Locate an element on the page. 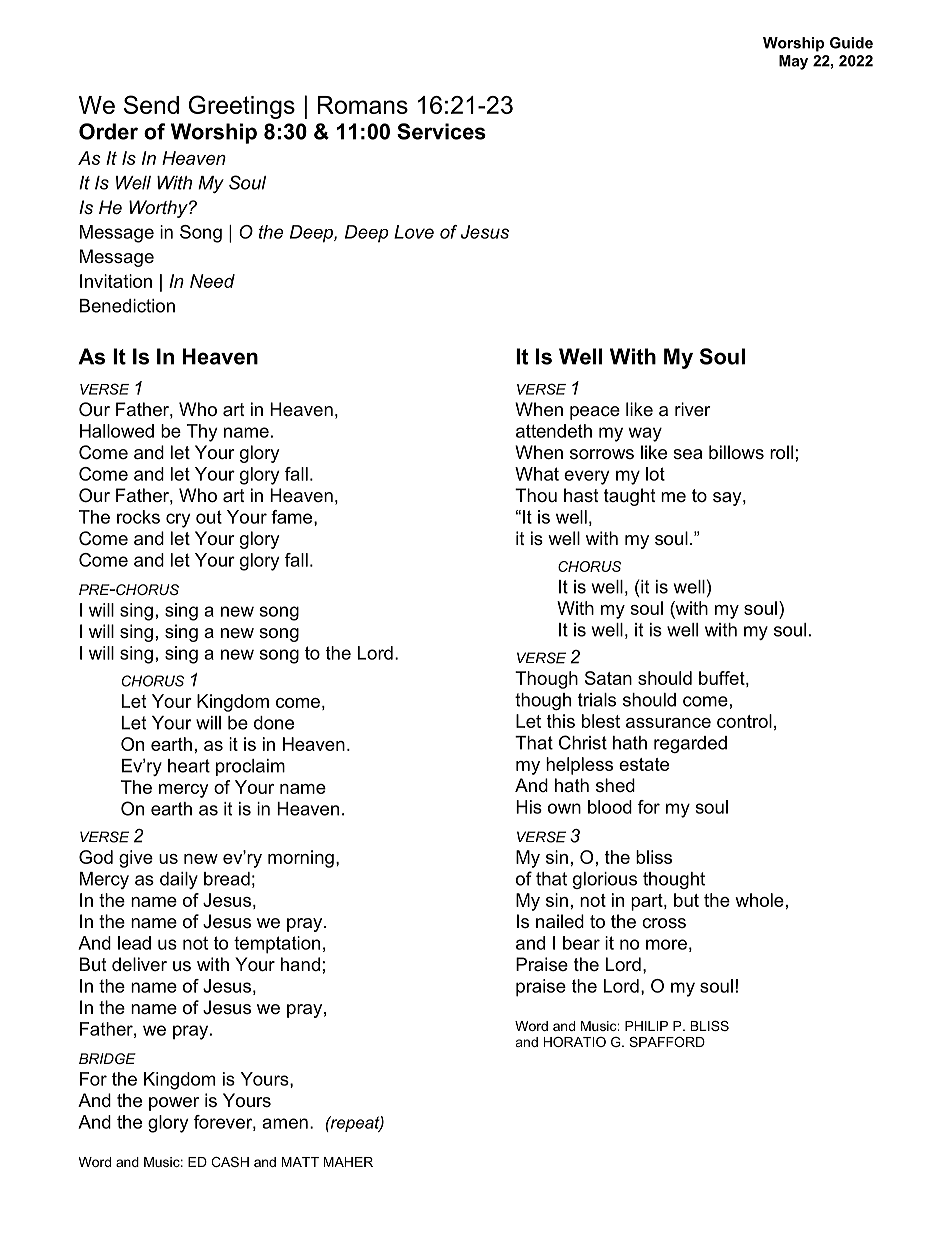  PHILIP is located at coordinates (646, 1026).
